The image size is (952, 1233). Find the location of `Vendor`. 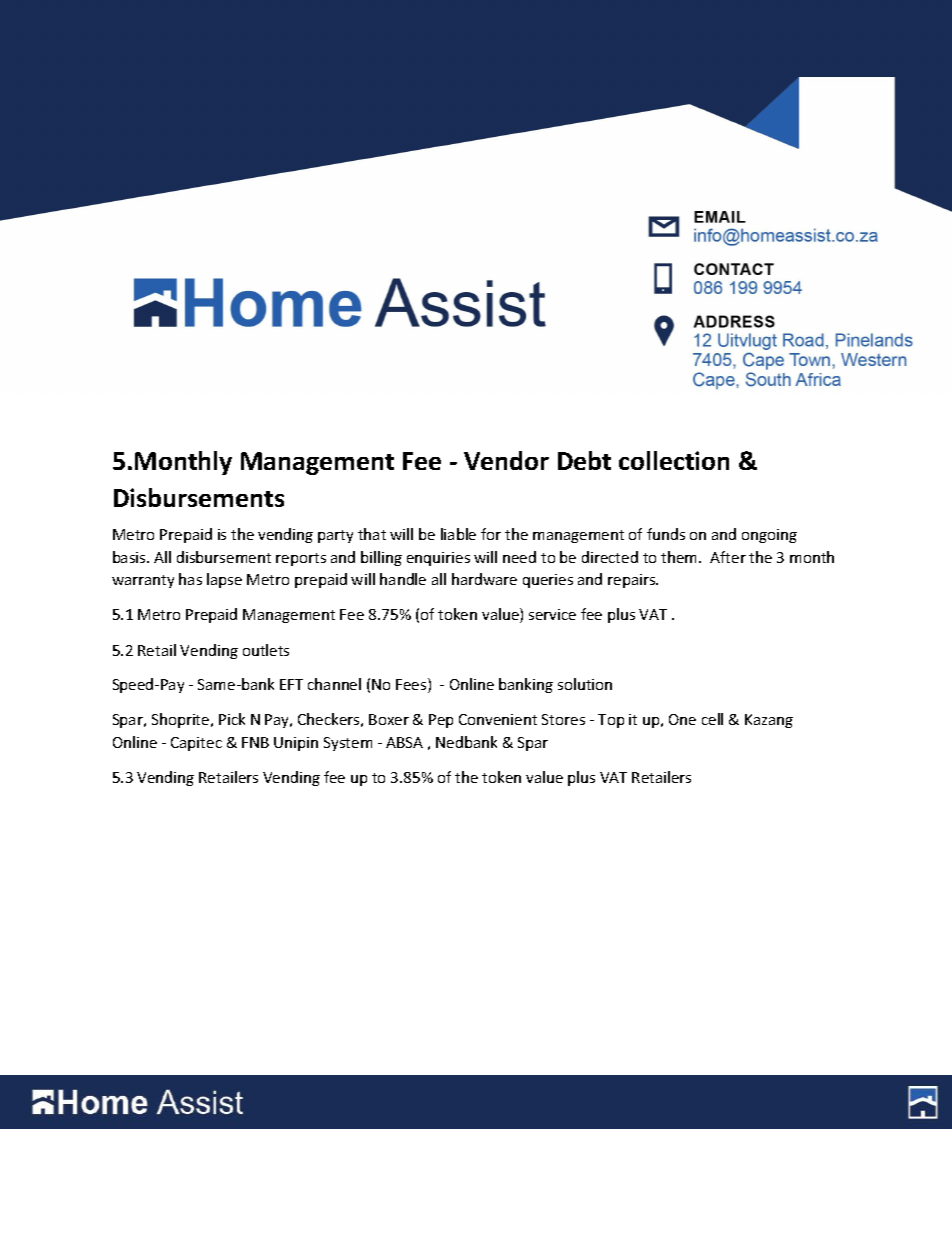

Vendor is located at coordinates (506, 460).
